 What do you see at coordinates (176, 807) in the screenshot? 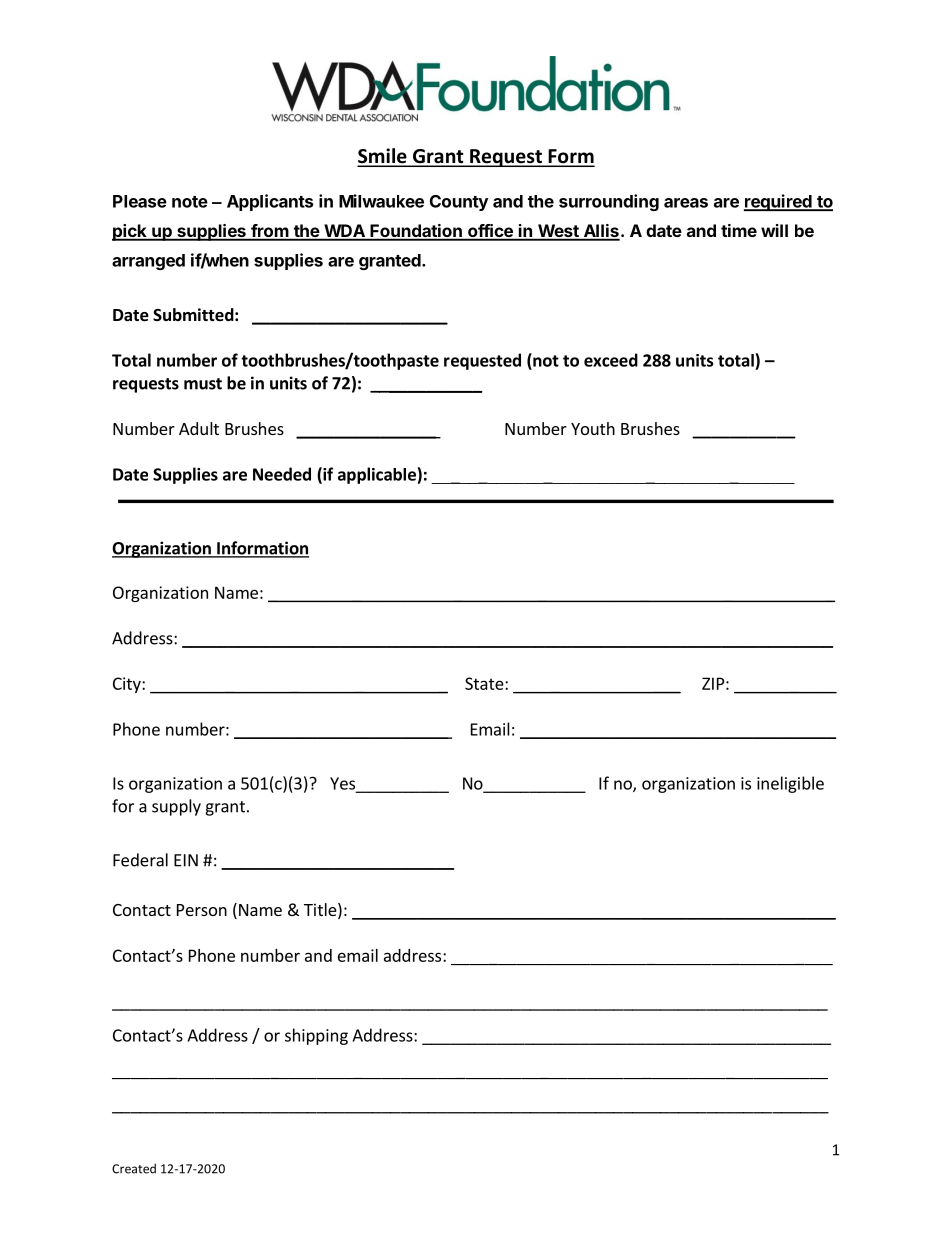
I see `supply` at bounding box center [176, 807].
